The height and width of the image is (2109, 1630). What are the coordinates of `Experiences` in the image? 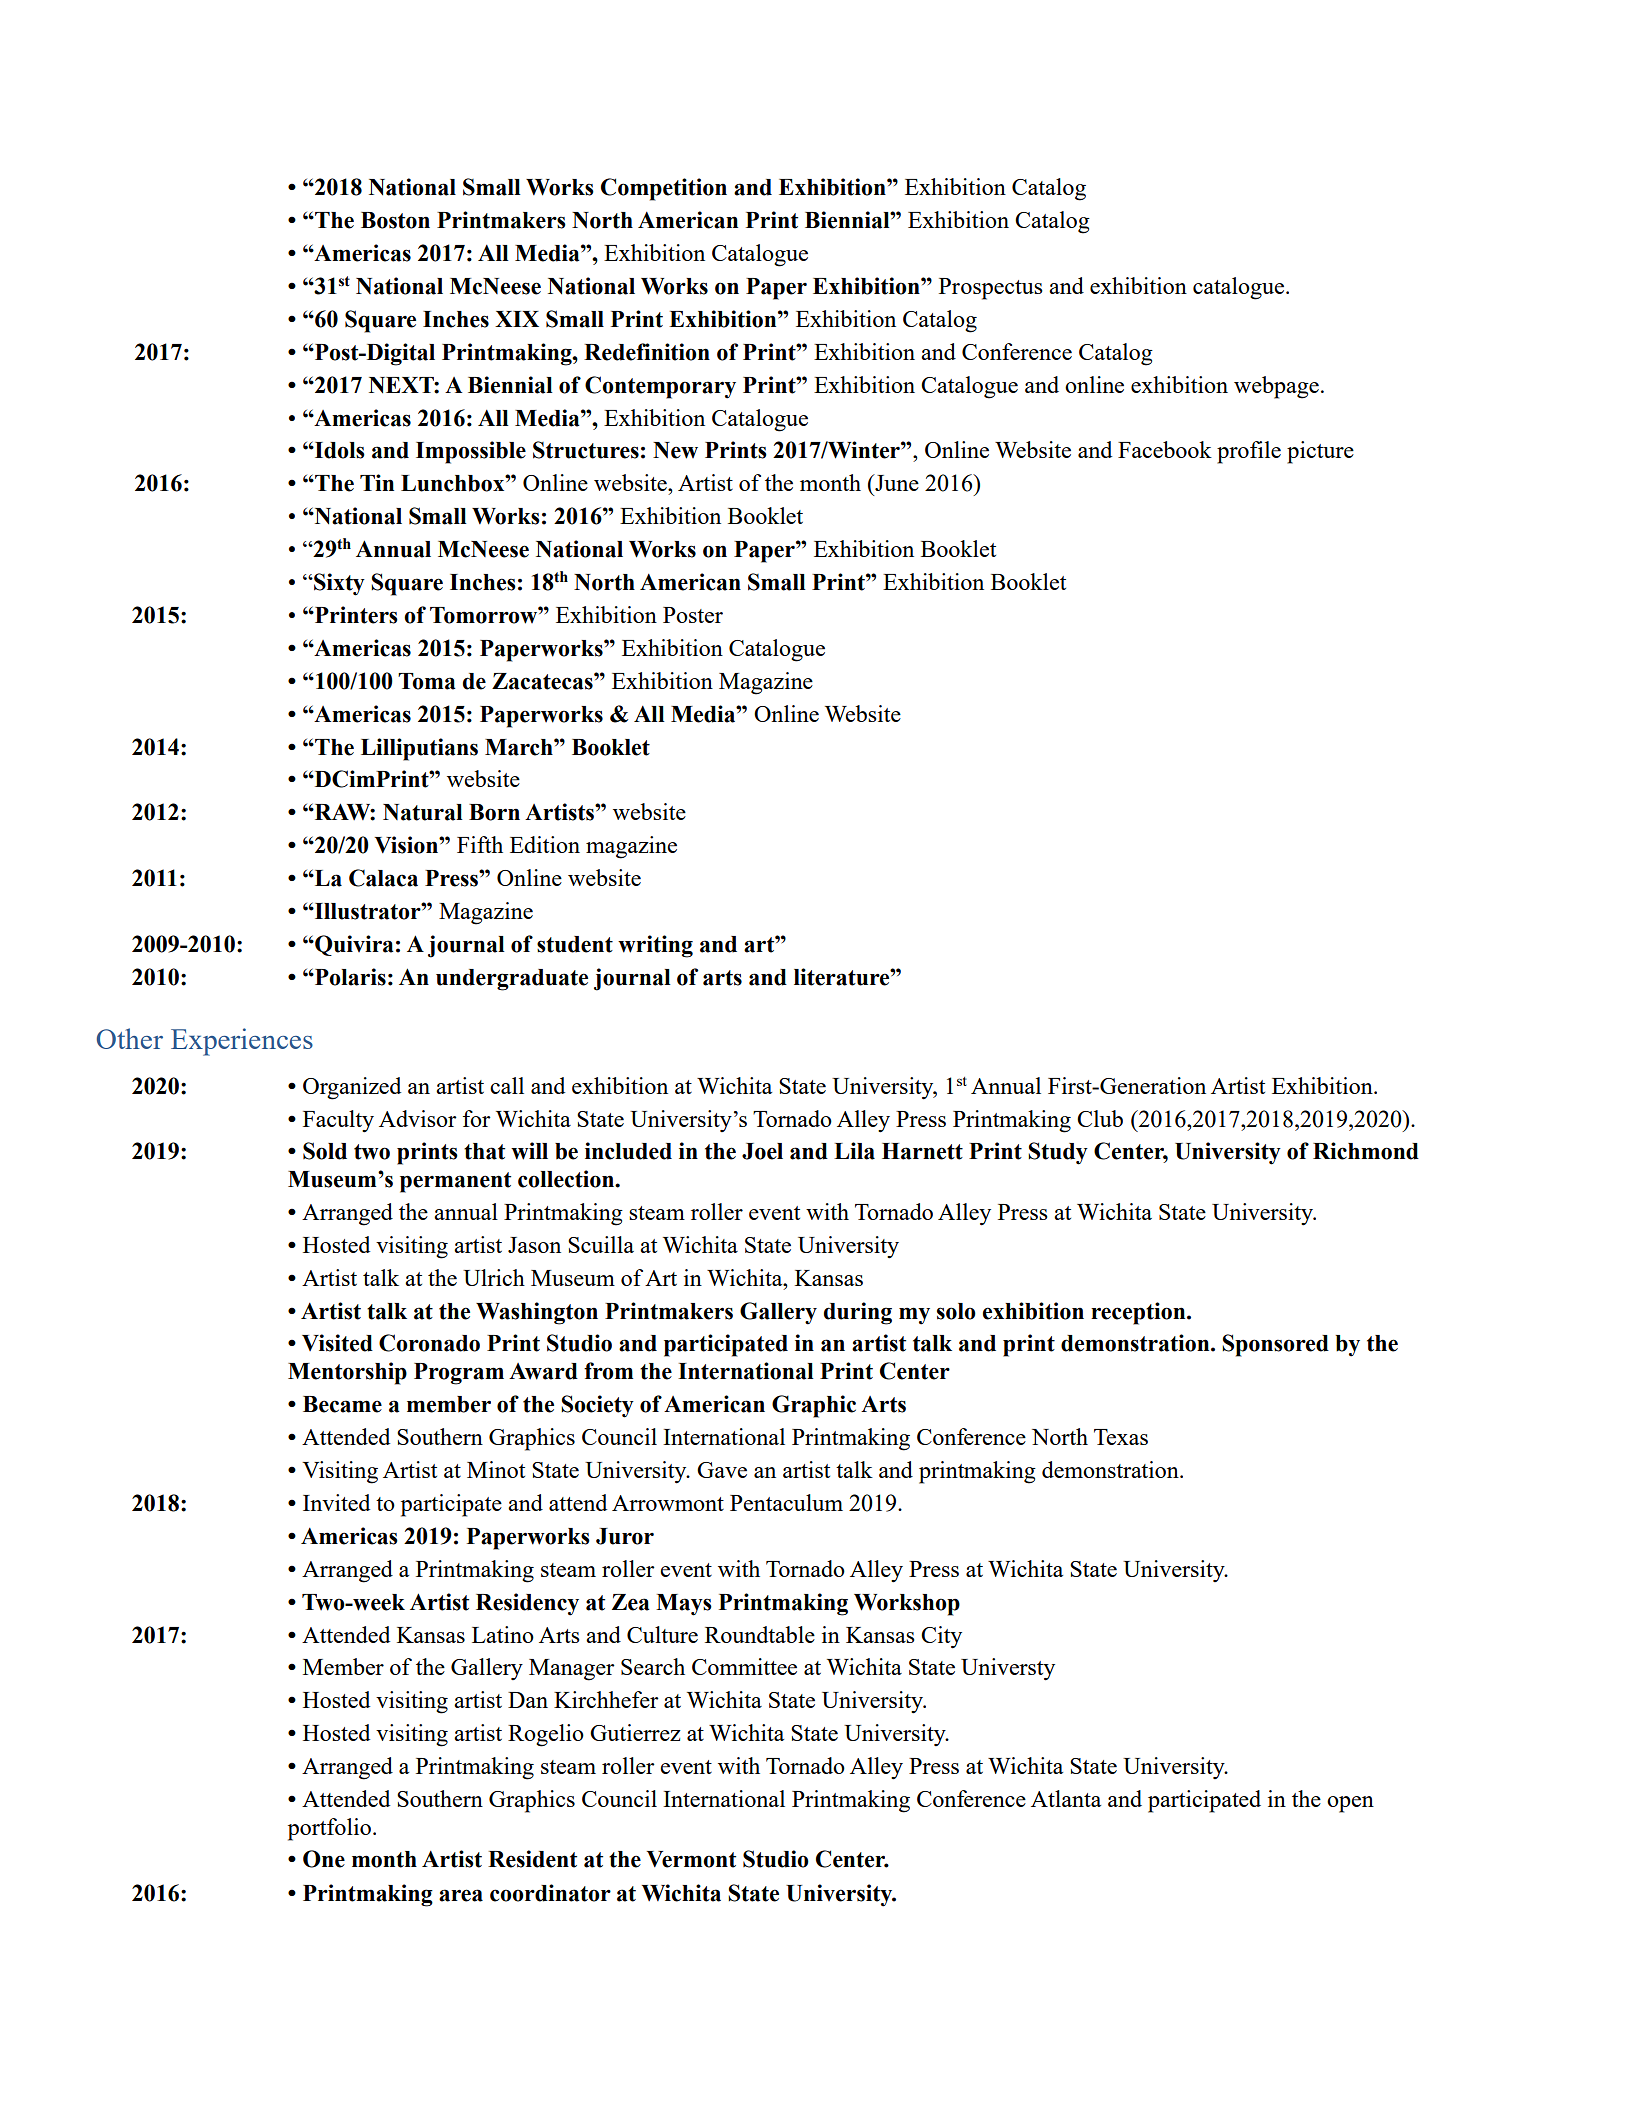 It's located at (242, 1042).
